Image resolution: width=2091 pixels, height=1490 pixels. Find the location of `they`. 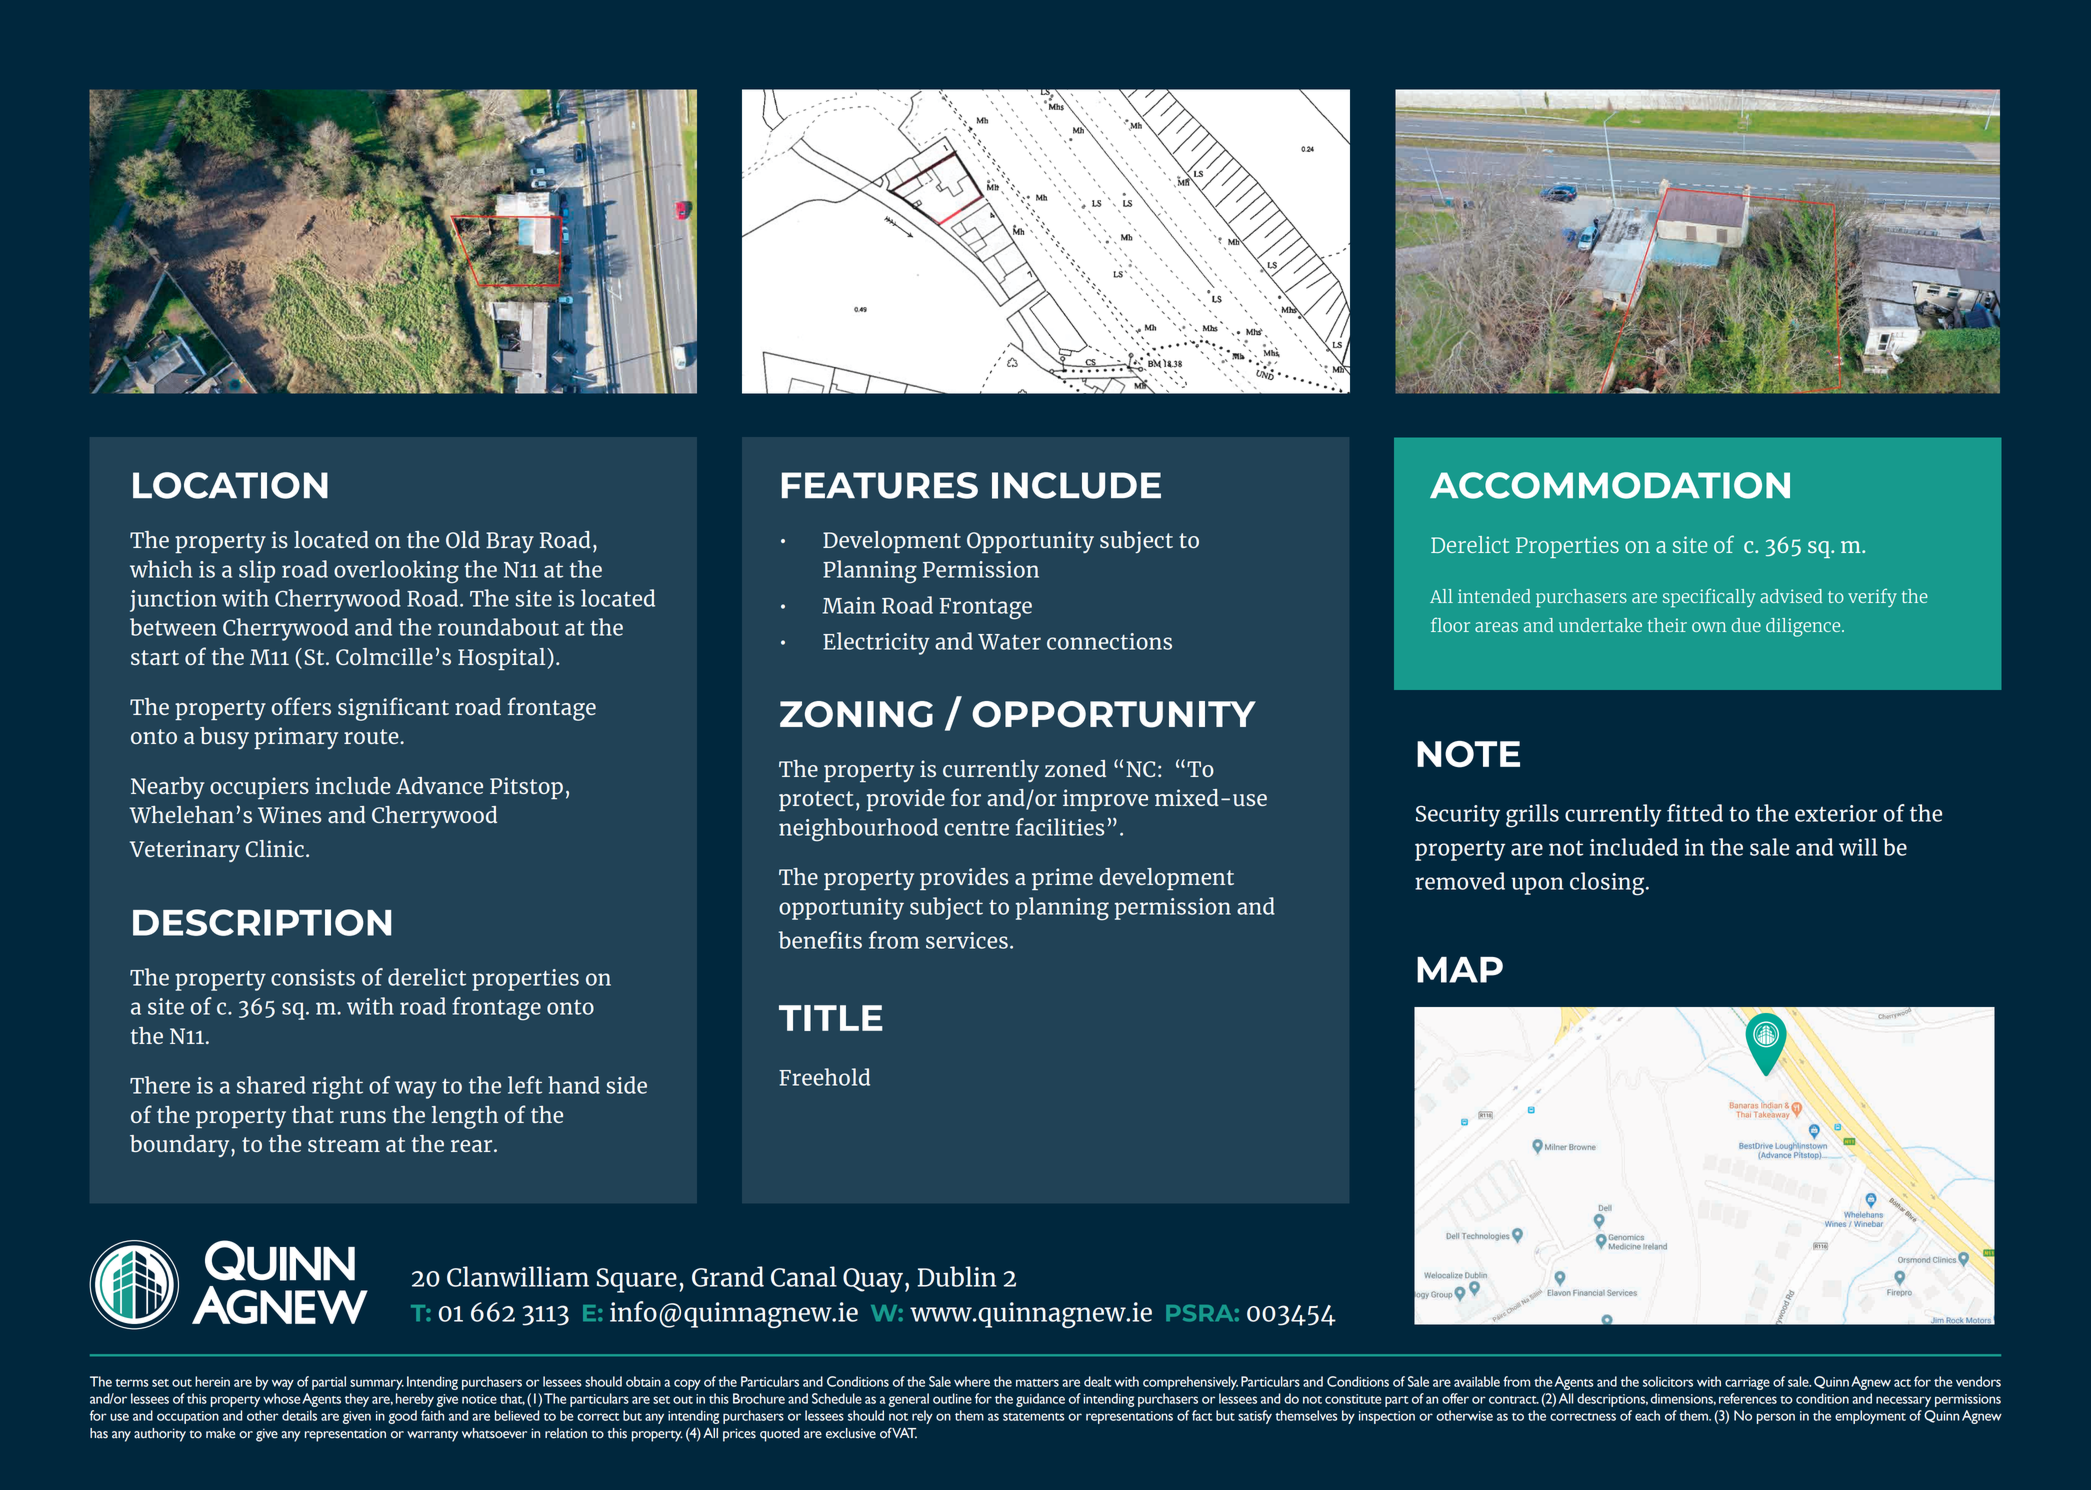

they is located at coordinates (357, 1400).
